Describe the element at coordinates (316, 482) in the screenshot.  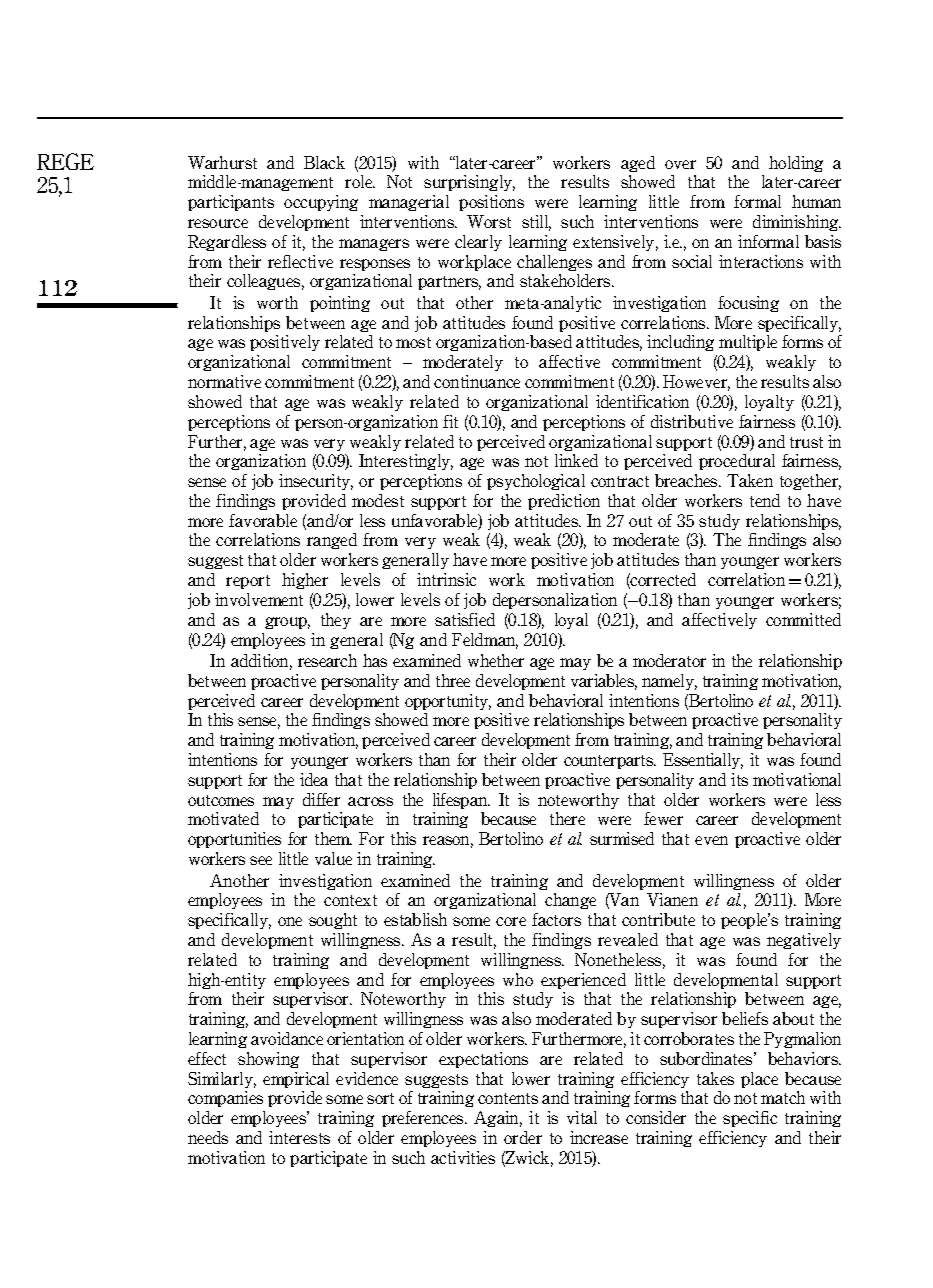
I see `insecurity` at that location.
